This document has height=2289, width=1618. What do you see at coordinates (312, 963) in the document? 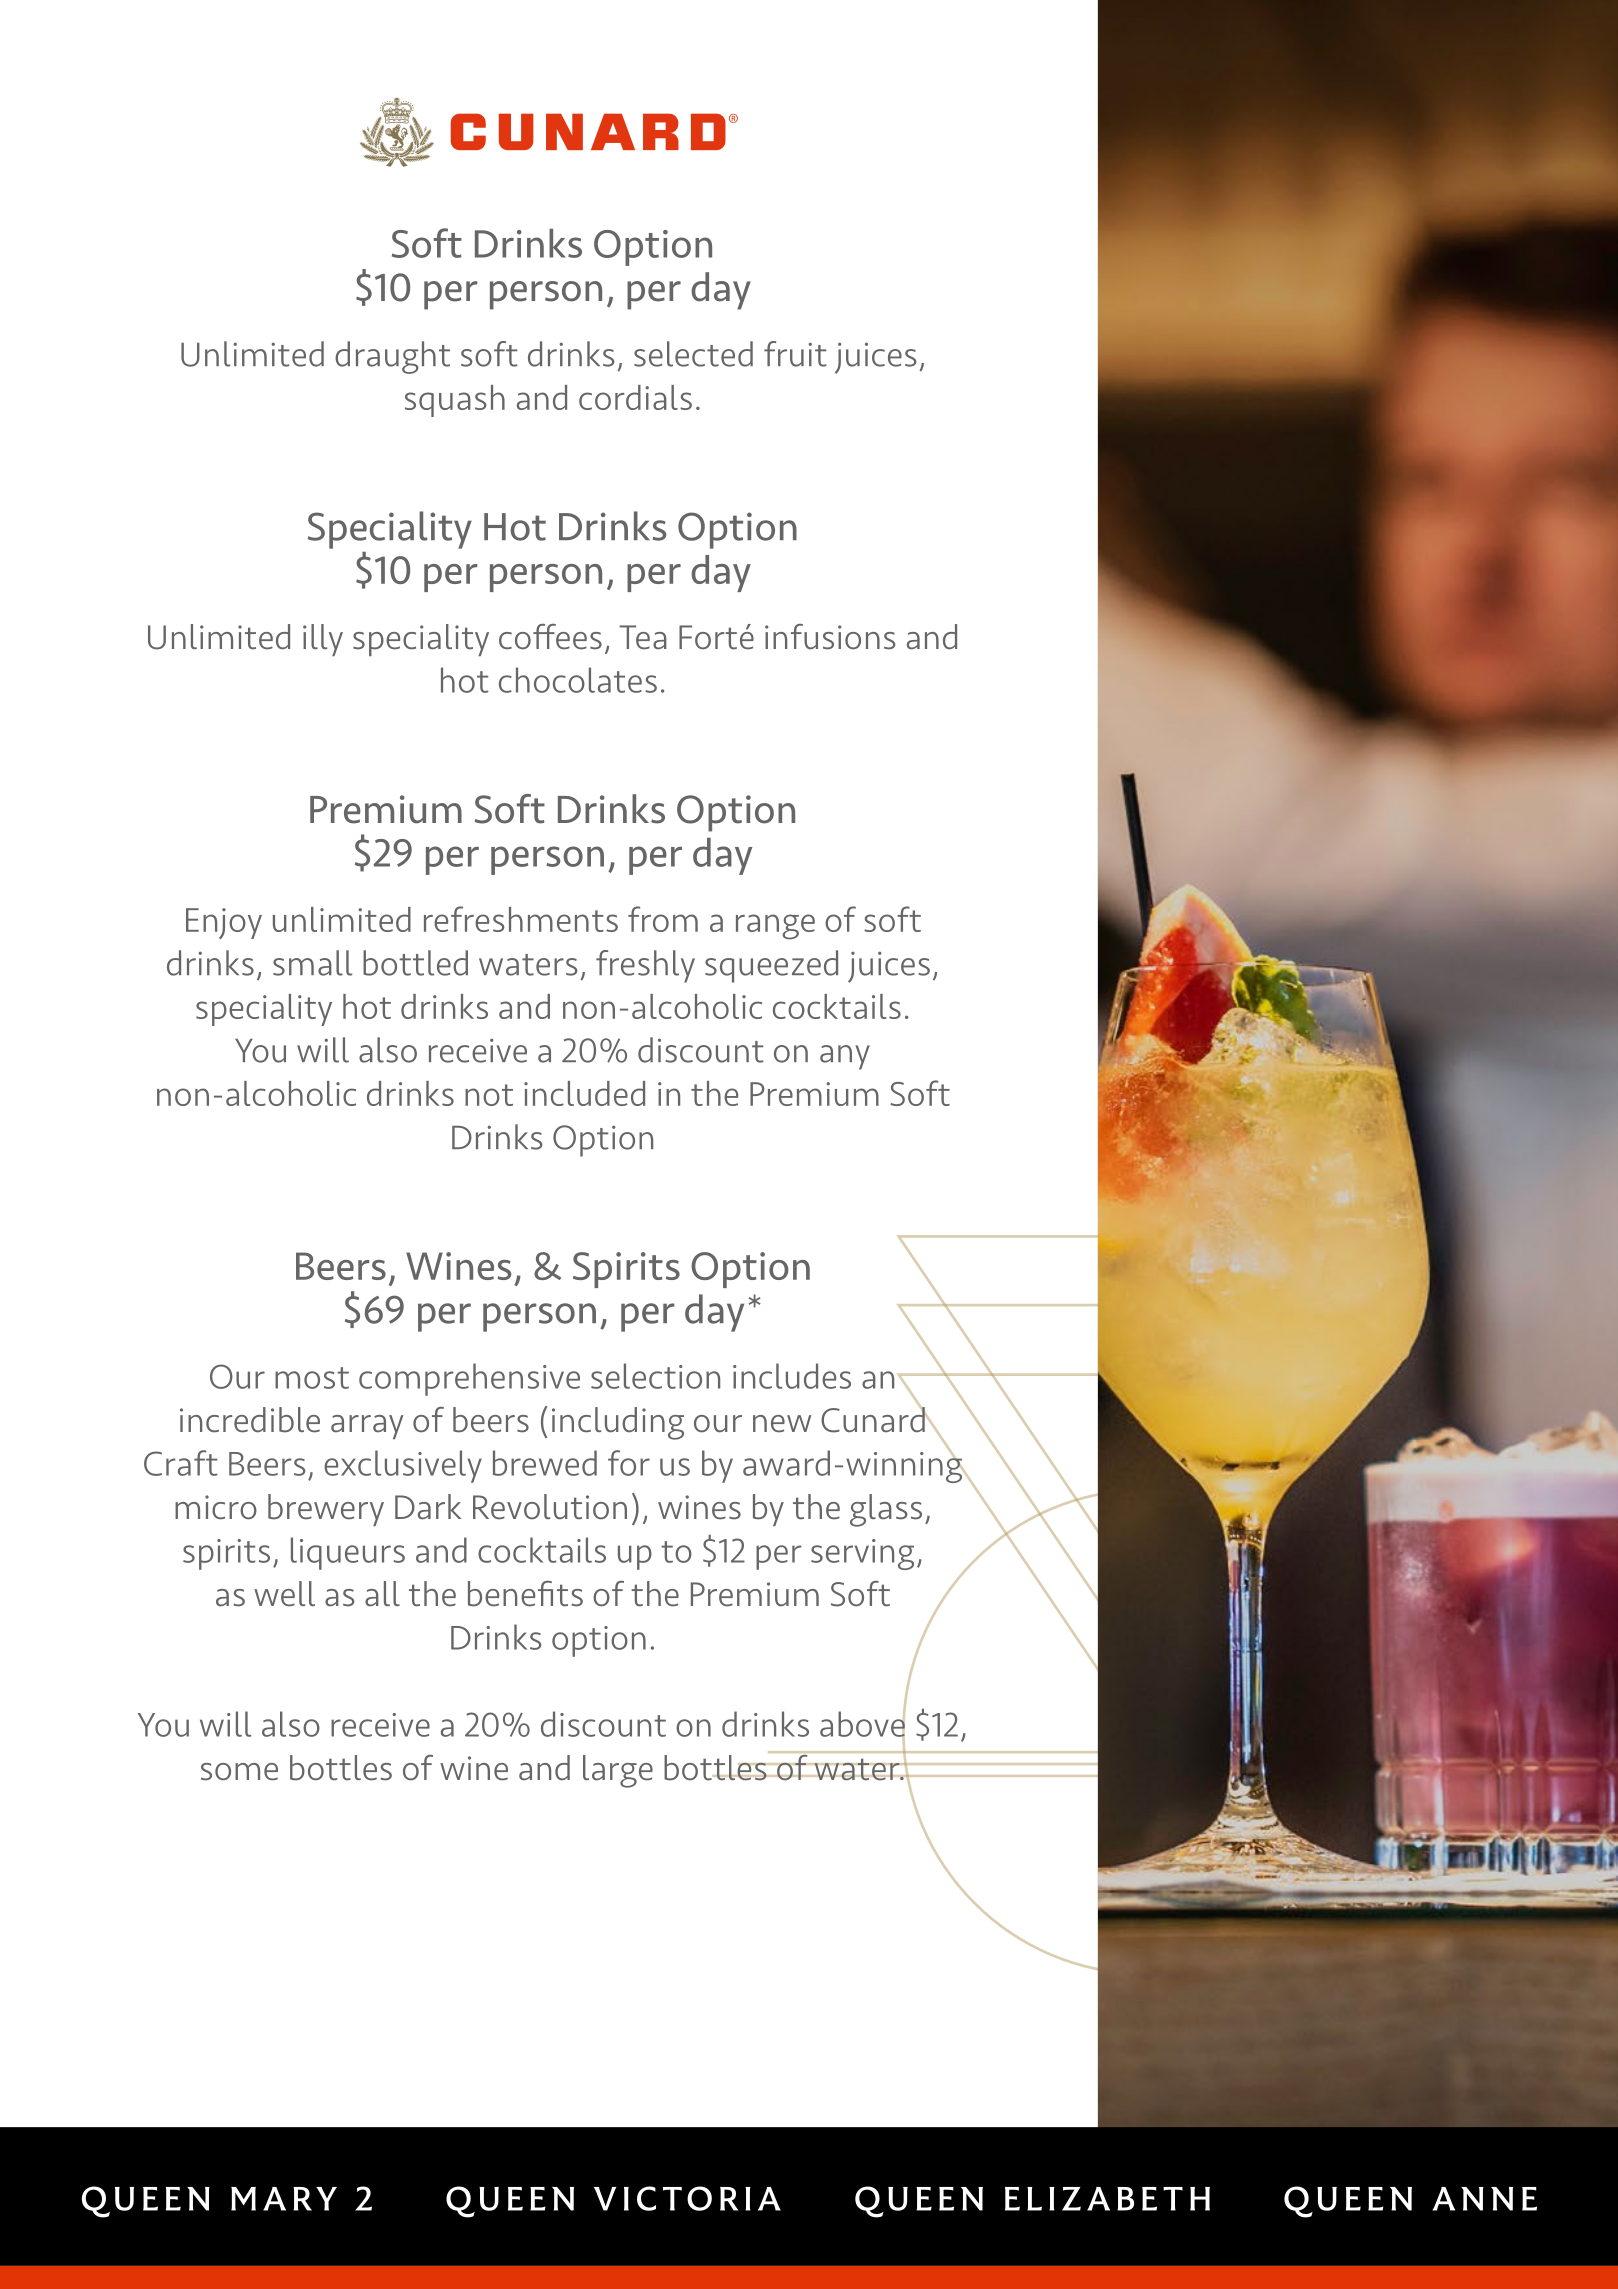
I see `small` at bounding box center [312, 963].
